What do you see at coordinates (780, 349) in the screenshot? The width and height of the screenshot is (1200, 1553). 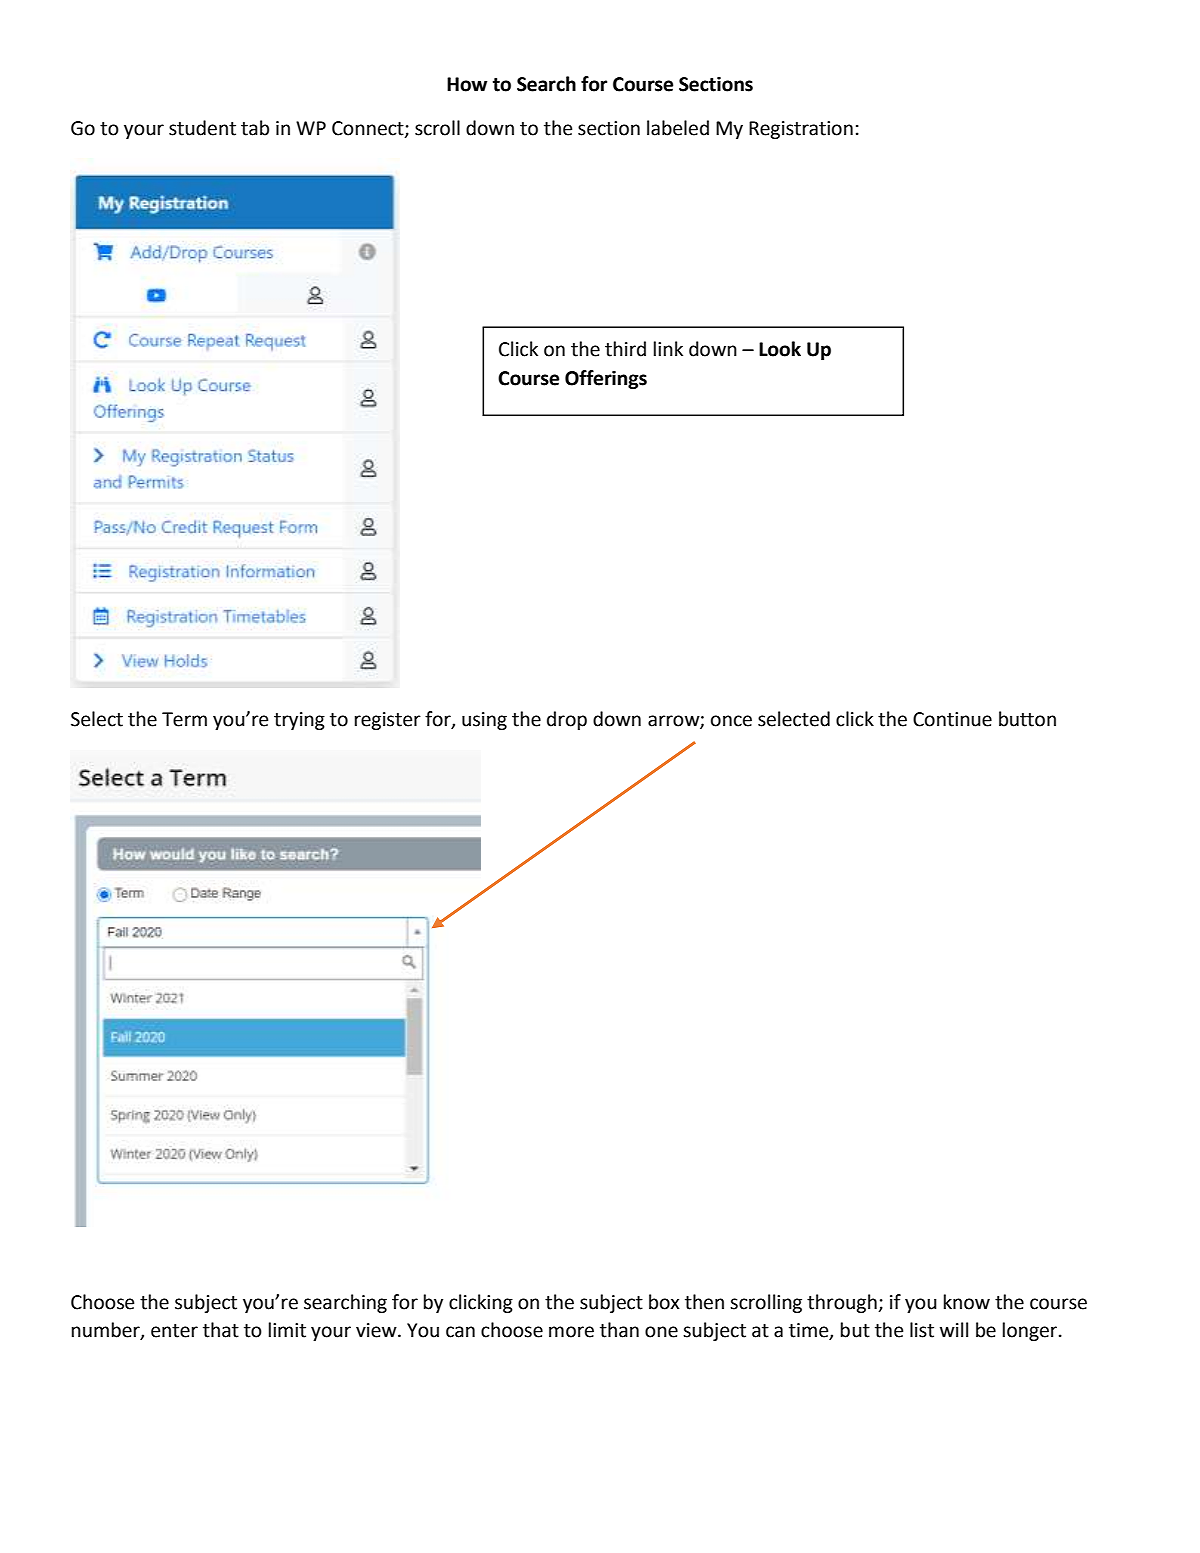 I see `Look` at bounding box center [780, 349].
